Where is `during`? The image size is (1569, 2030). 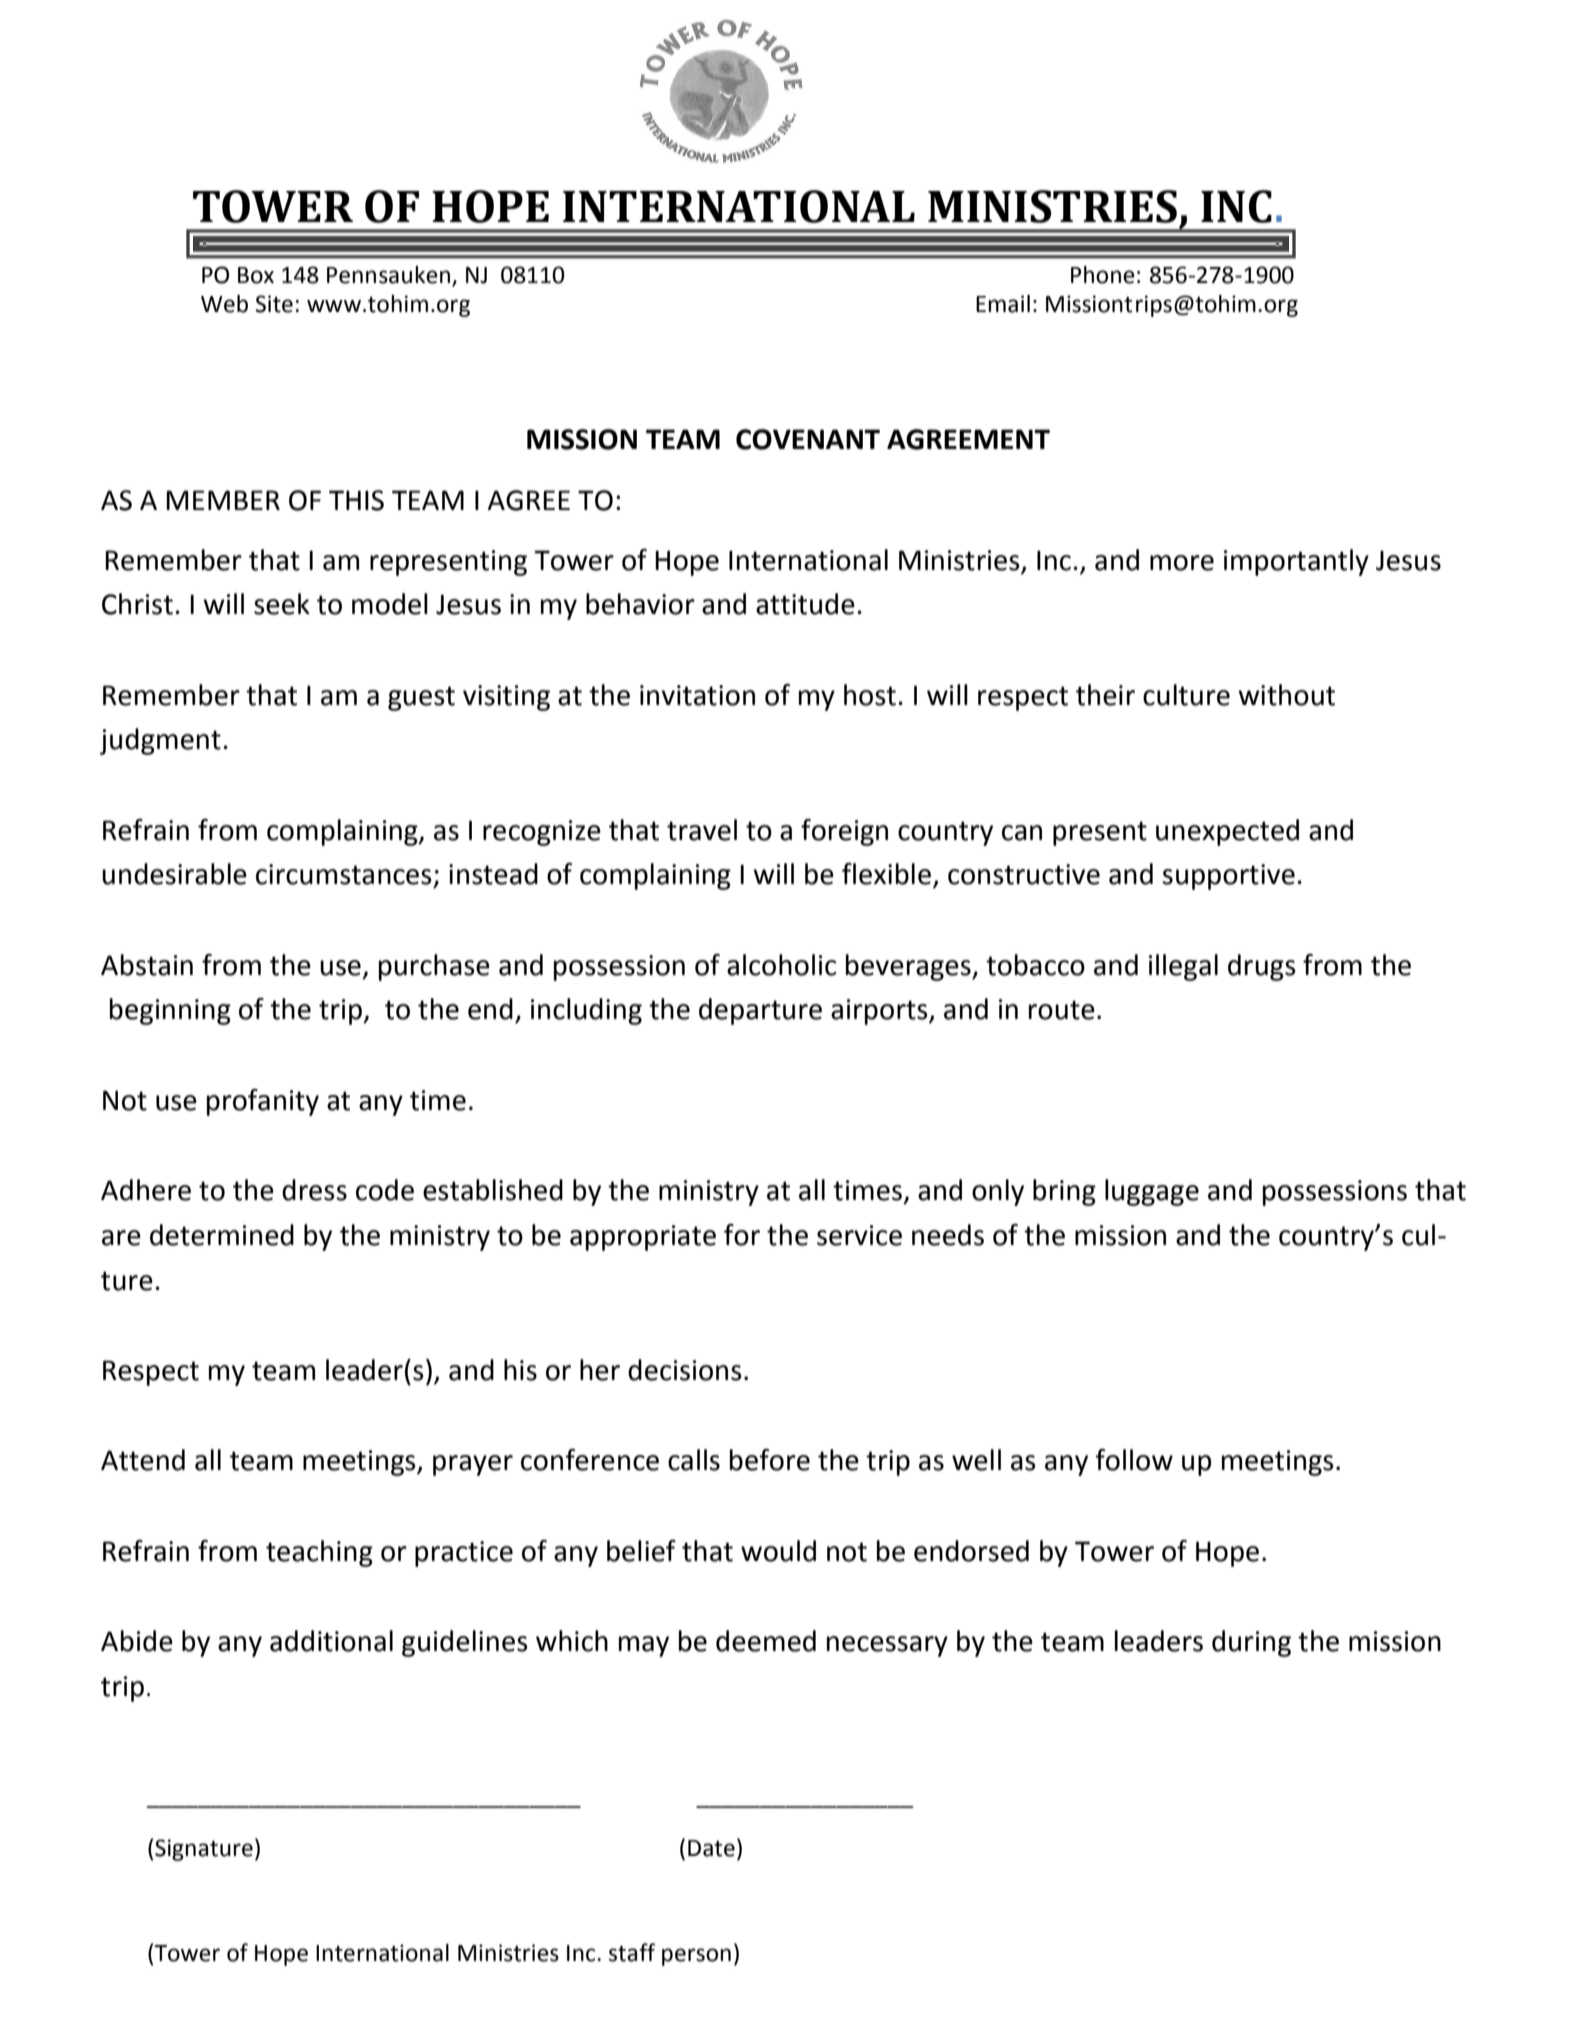 during is located at coordinates (1251, 1643).
